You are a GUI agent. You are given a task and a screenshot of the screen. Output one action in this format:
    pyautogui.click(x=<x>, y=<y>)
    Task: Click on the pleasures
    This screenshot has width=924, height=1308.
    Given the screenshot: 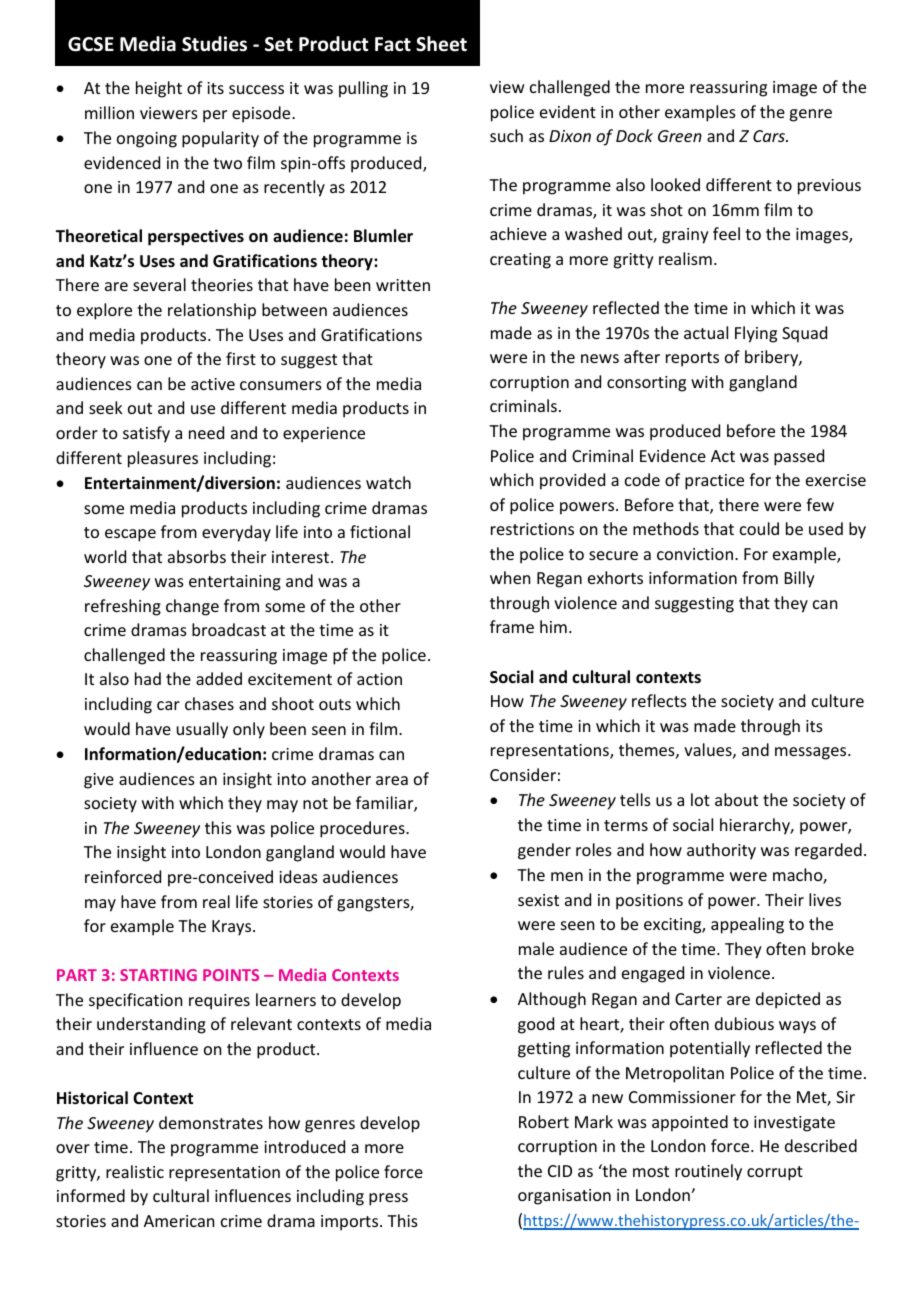 What is the action you would take?
    pyautogui.click(x=163, y=459)
